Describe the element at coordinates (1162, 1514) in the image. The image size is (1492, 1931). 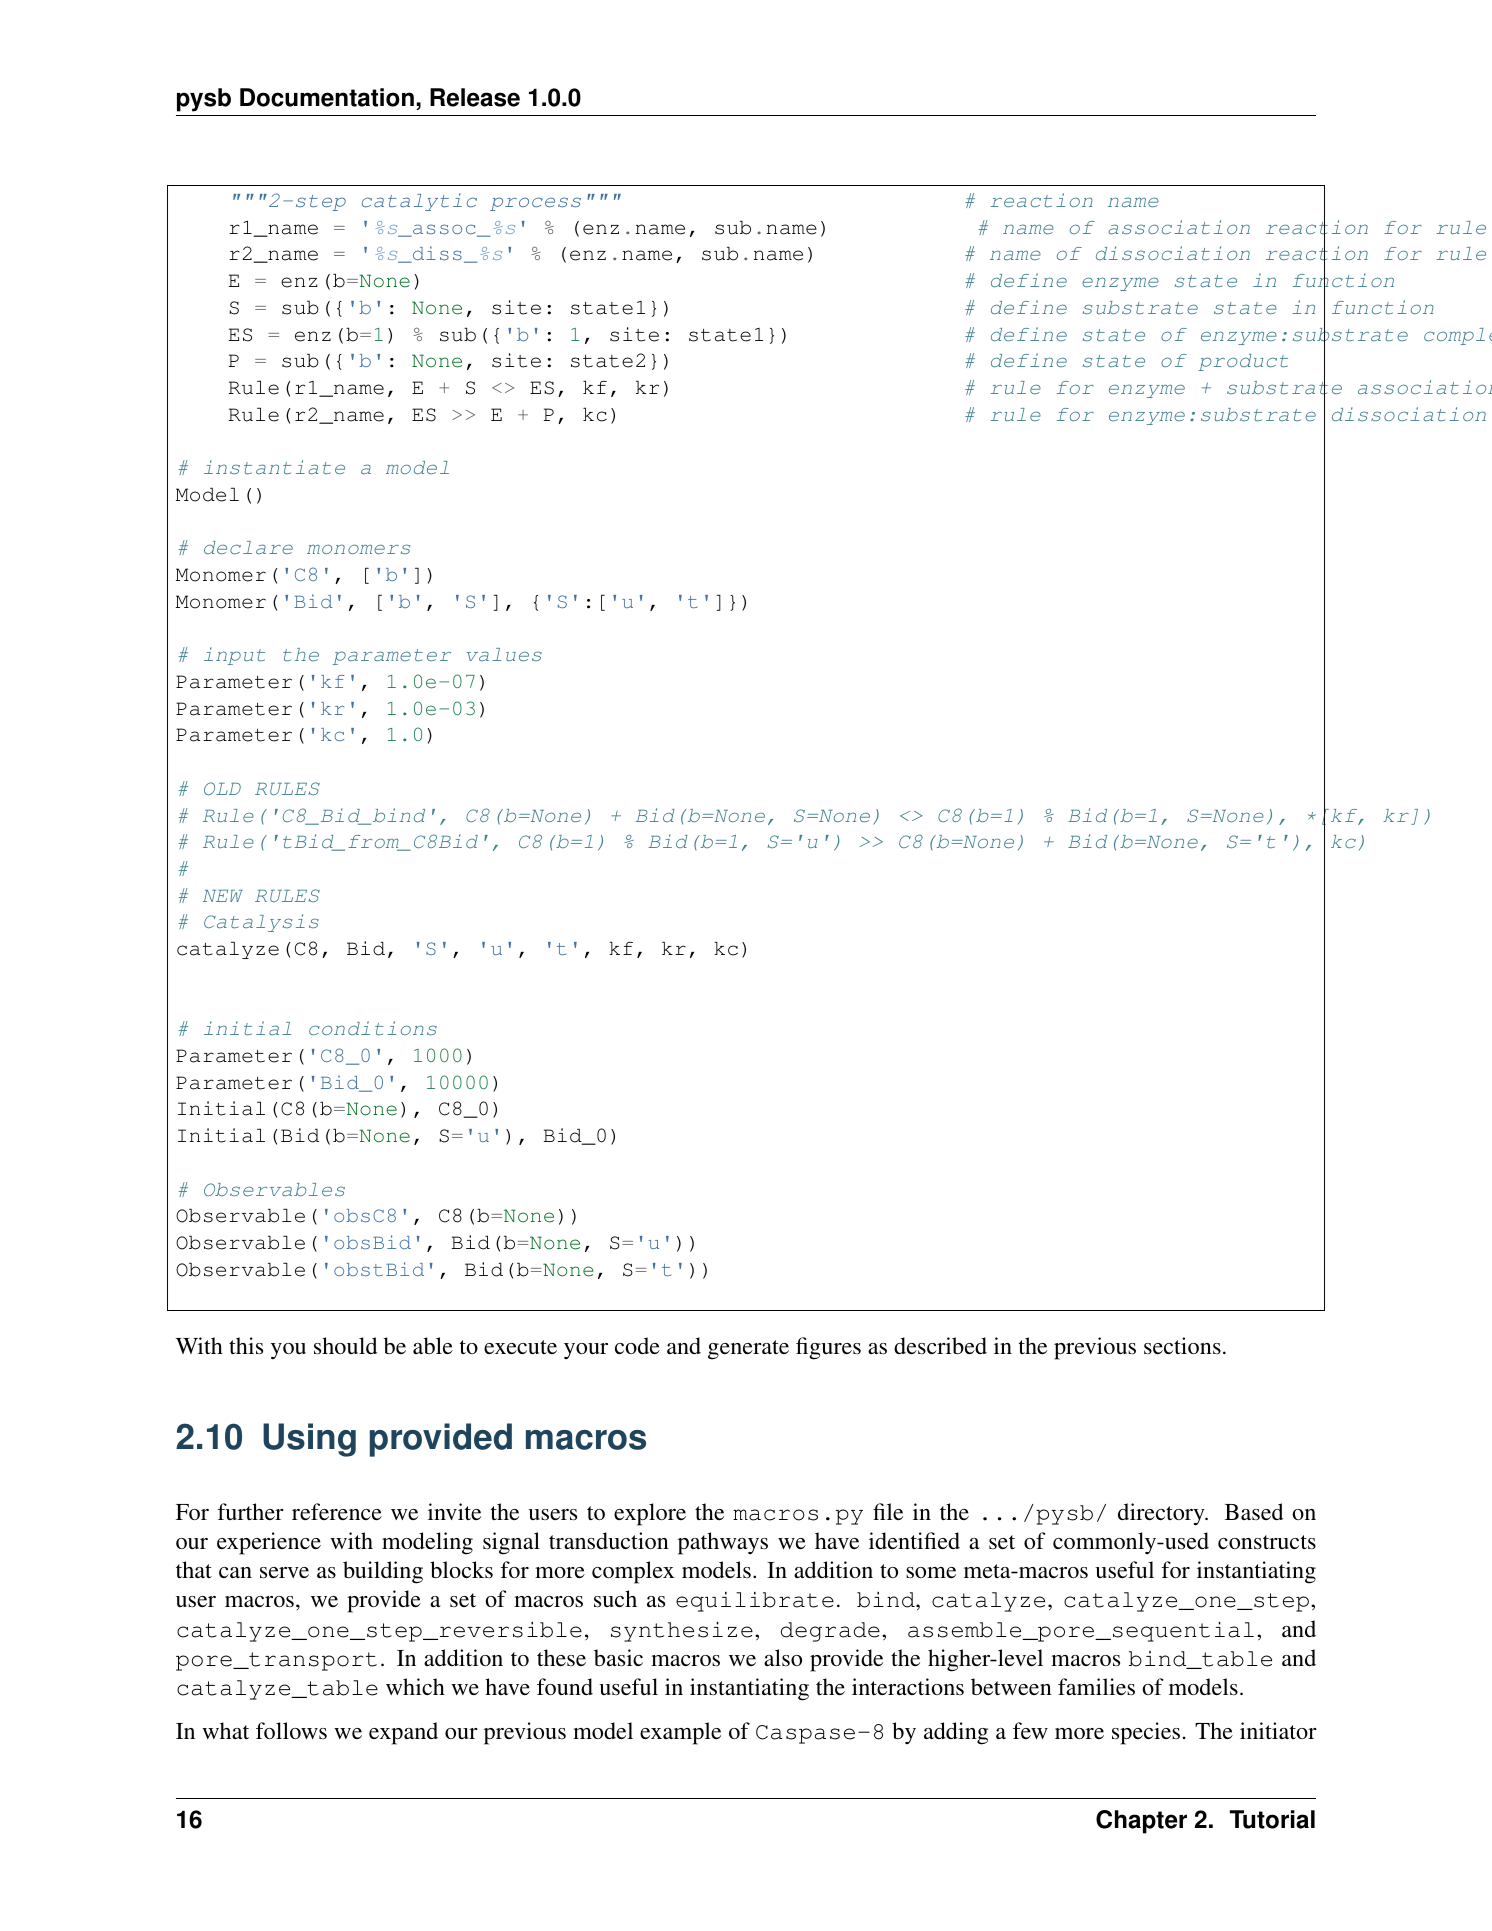
I see `directory` at that location.
